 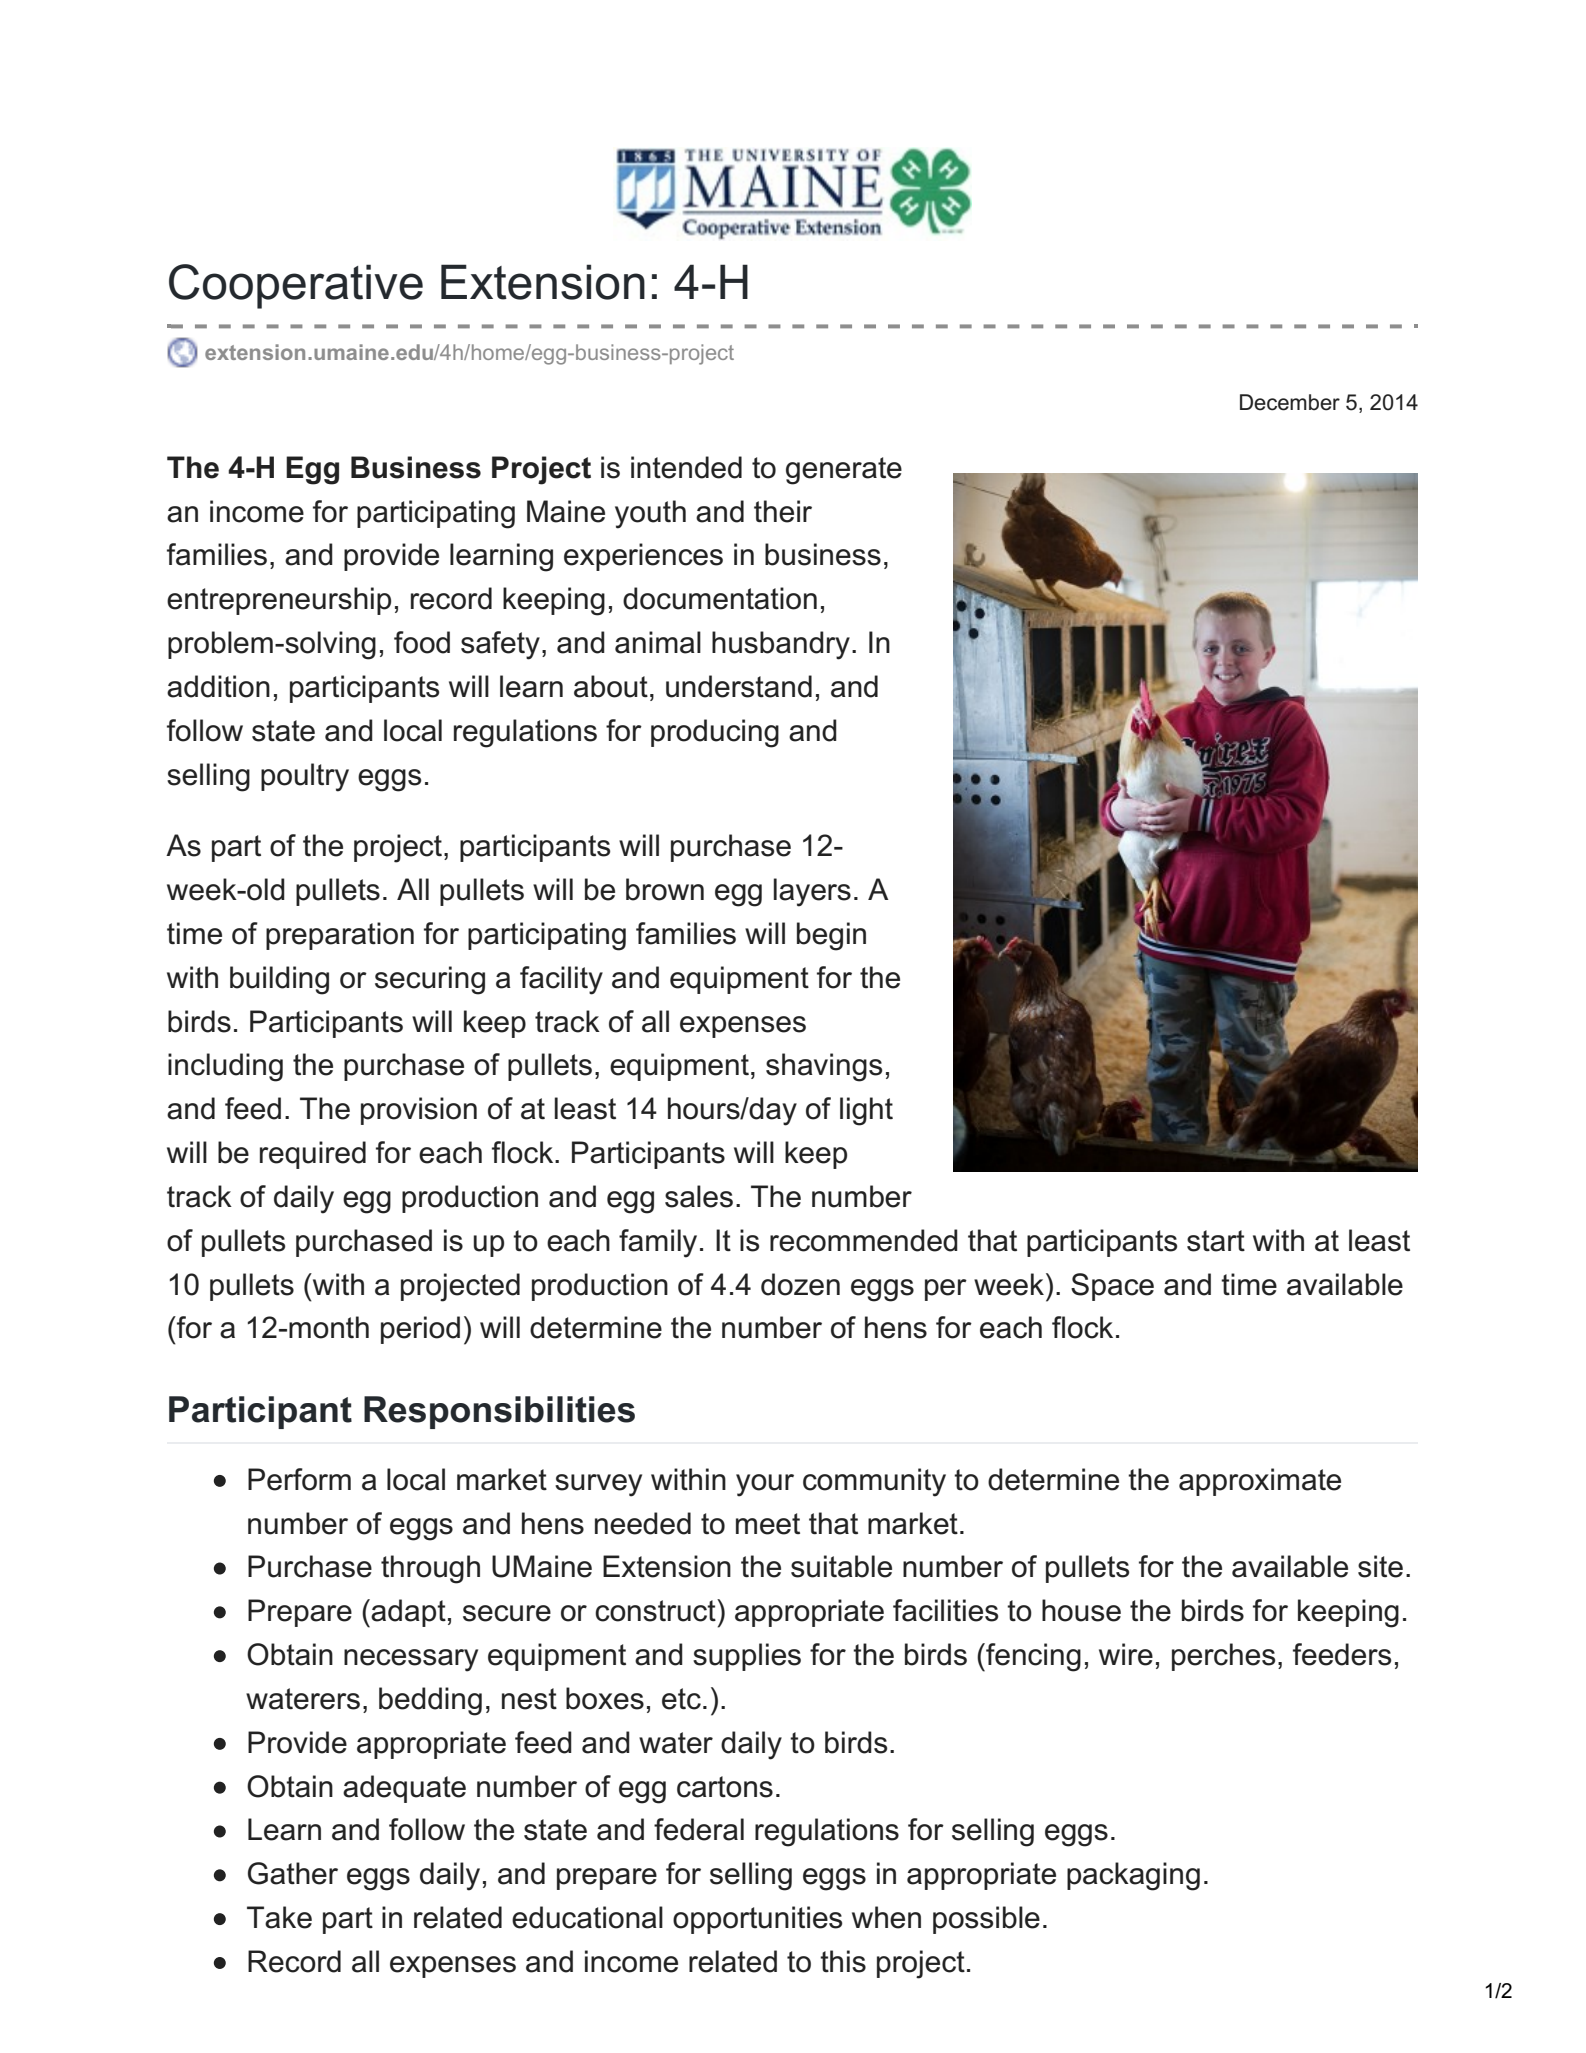 What do you see at coordinates (1260, 1482) in the image?
I see `approximate` at bounding box center [1260, 1482].
